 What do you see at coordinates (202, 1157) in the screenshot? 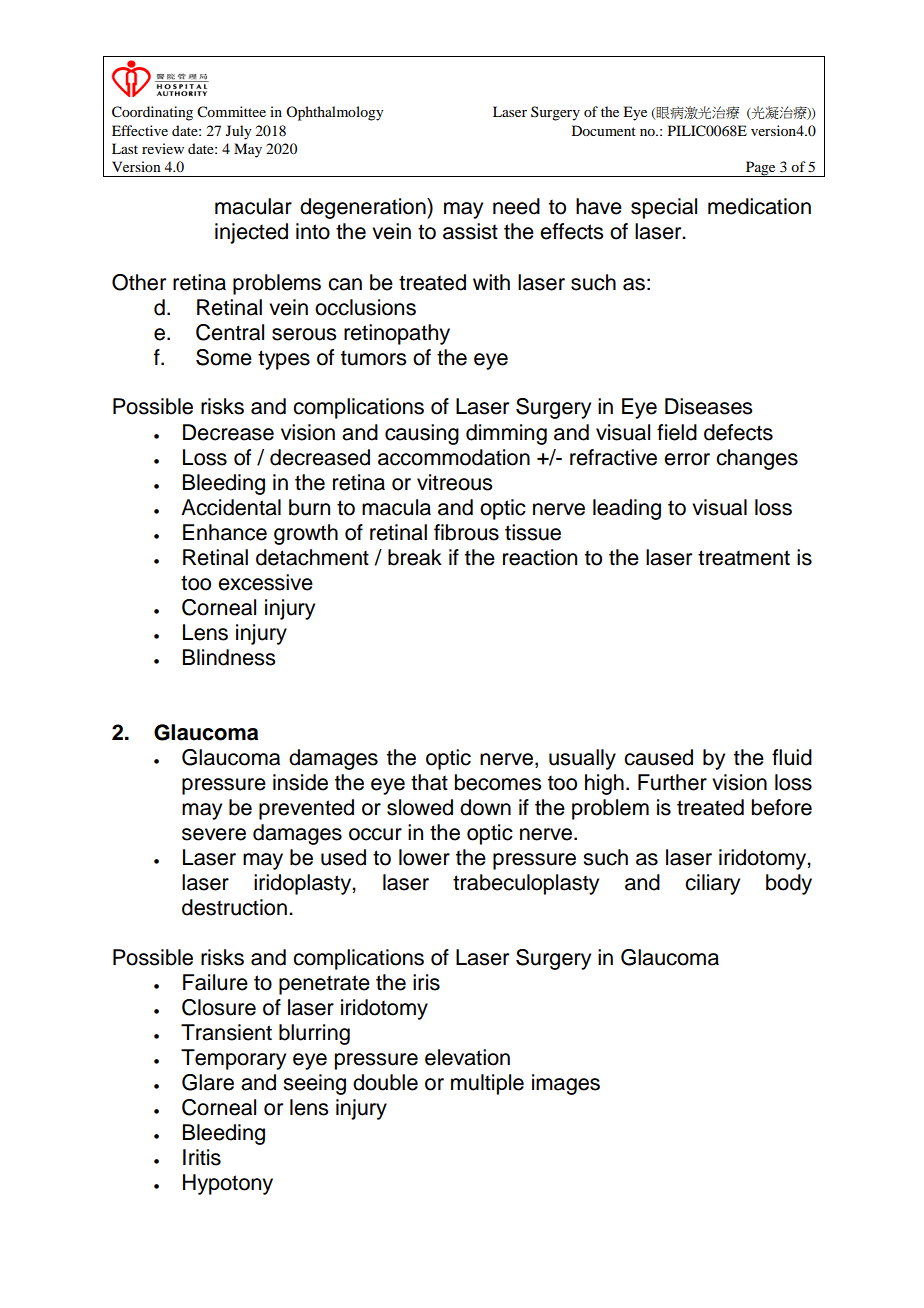
I see `Iritis` at bounding box center [202, 1157].
